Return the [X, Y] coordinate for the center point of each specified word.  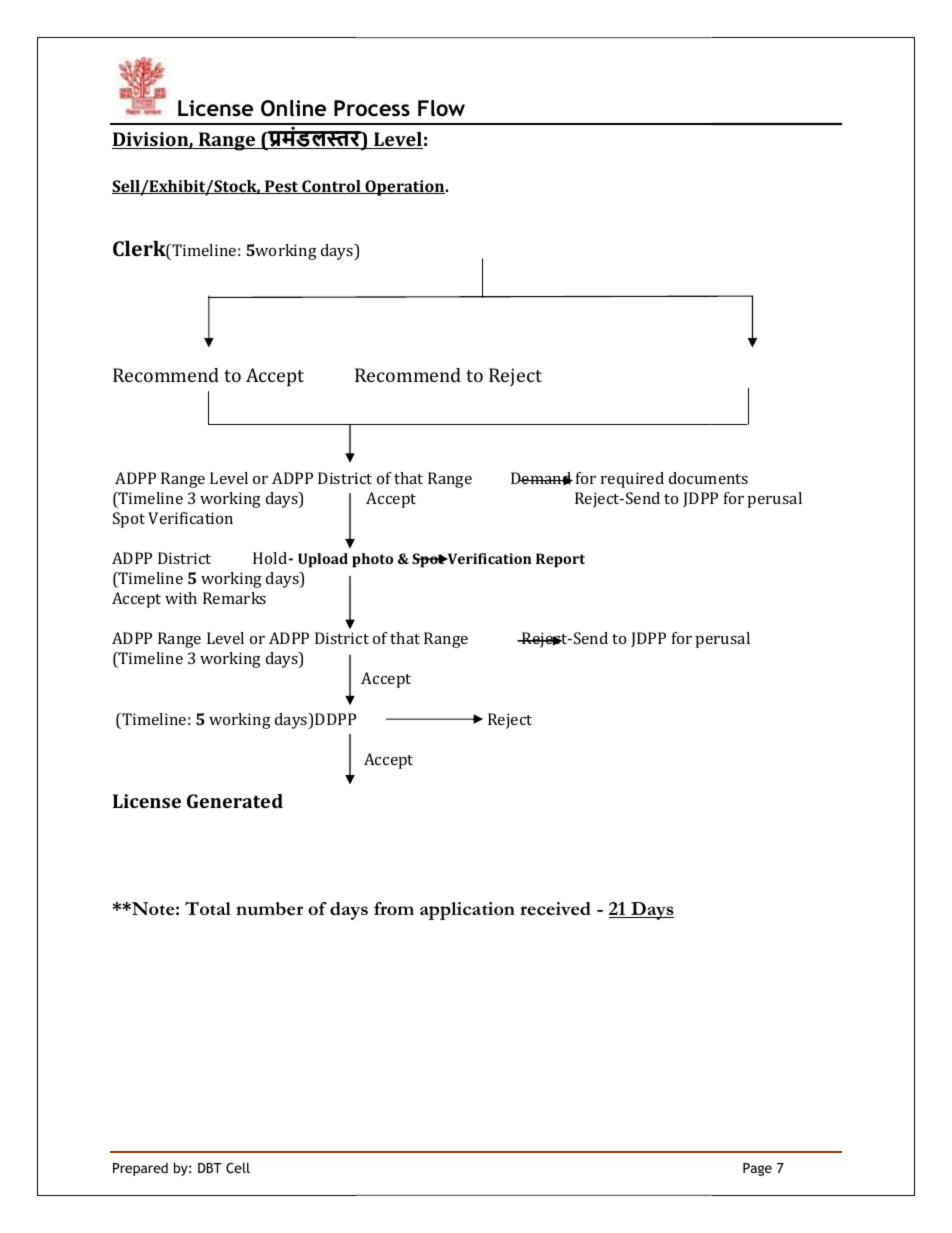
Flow [441, 108]
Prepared [140, 1169]
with [181, 598]
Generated [235, 801]
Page [757, 1169]
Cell [238, 1167]
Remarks [234, 598]
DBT [210, 1168]
